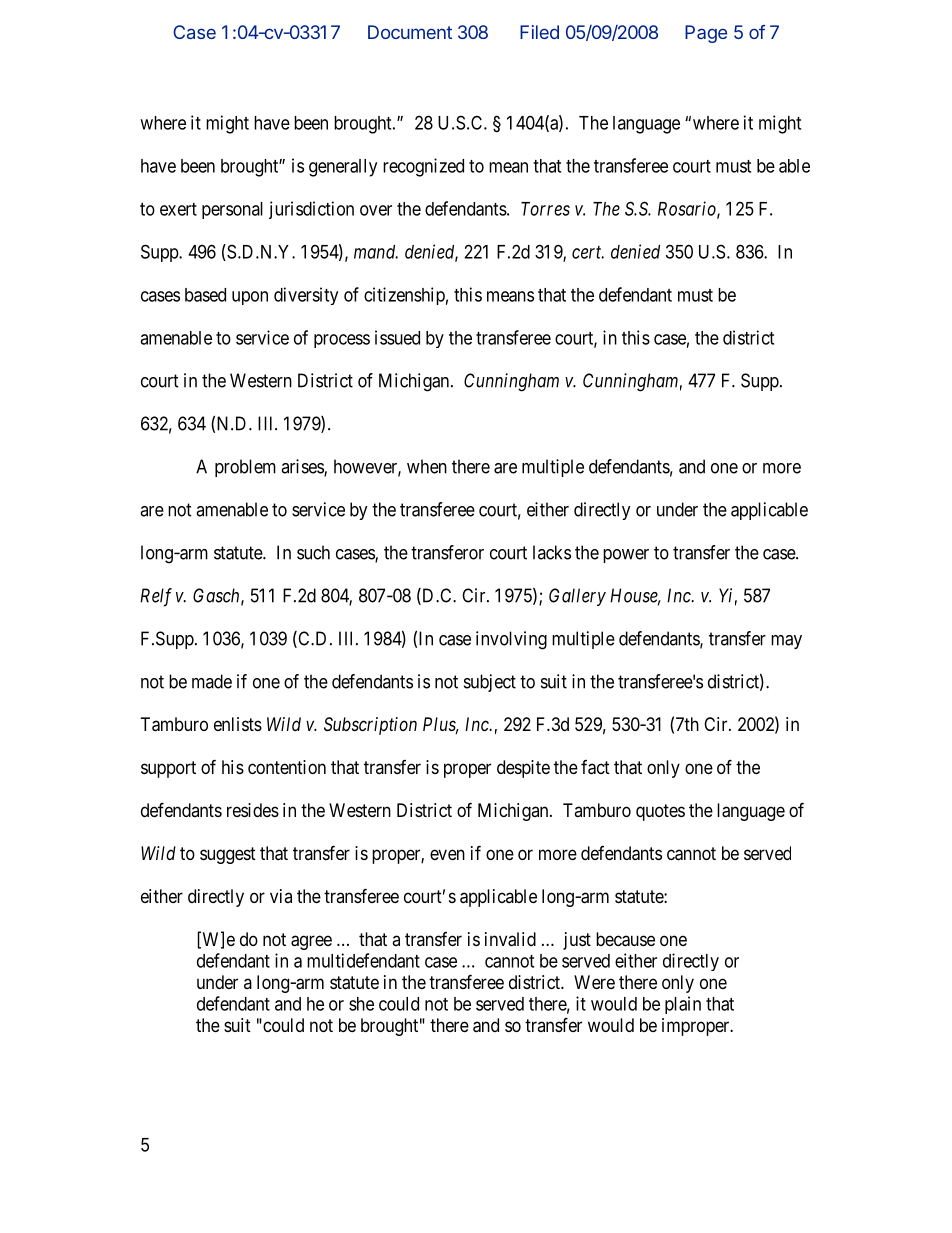 The width and height of the image is (952, 1233). I want to click on Page, so click(706, 34).
